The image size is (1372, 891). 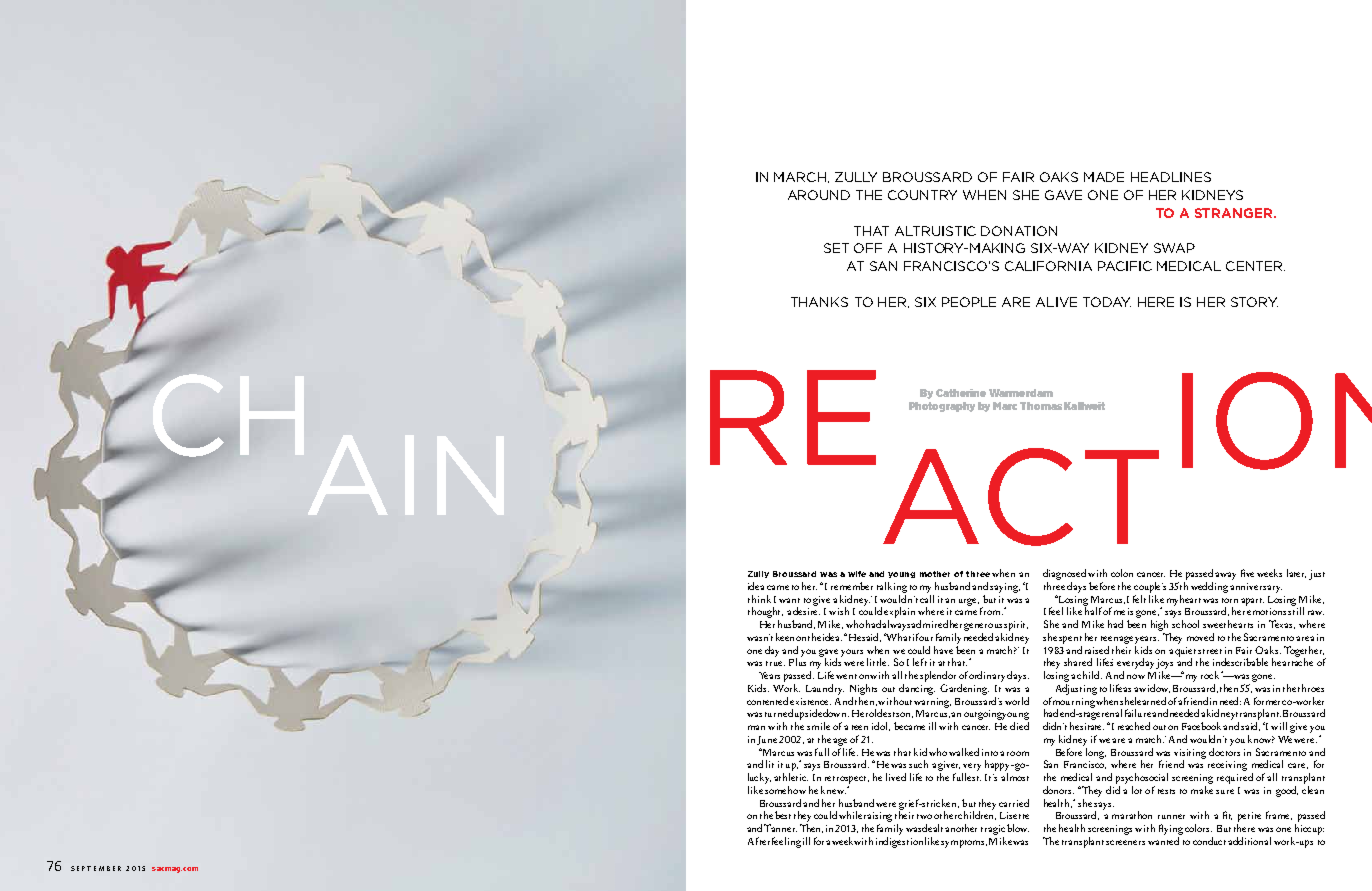 I want to click on THANKS, so click(x=819, y=302).
